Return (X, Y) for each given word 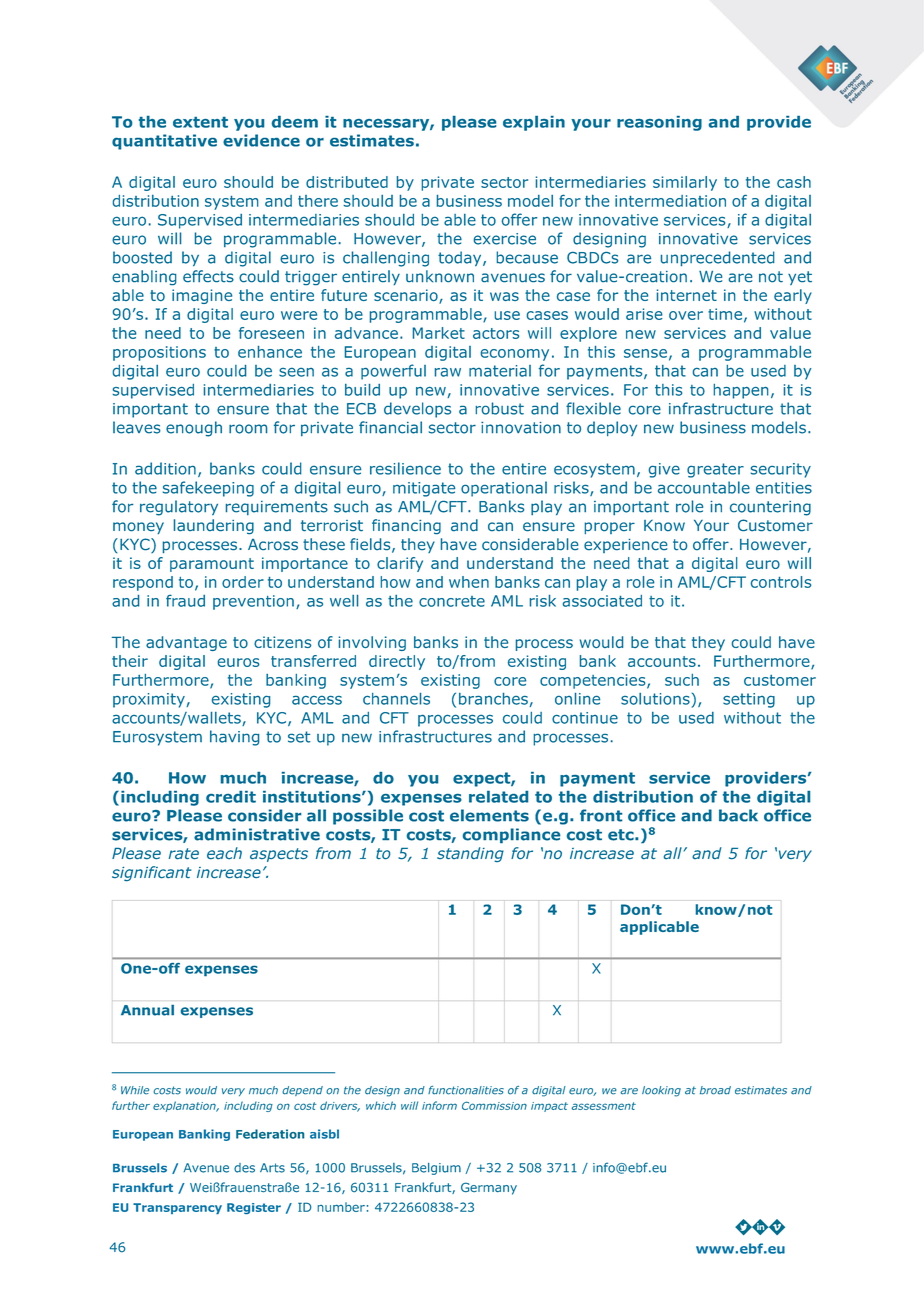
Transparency (177, 1208)
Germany (489, 1188)
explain (534, 123)
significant (152, 873)
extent (200, 122)
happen (741, 391)
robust (499, 408)
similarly (685, 183)
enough (194, 429)
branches (493, 699)
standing (470, 854)
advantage (186, 643)
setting (749, 700)
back (738, 815)
